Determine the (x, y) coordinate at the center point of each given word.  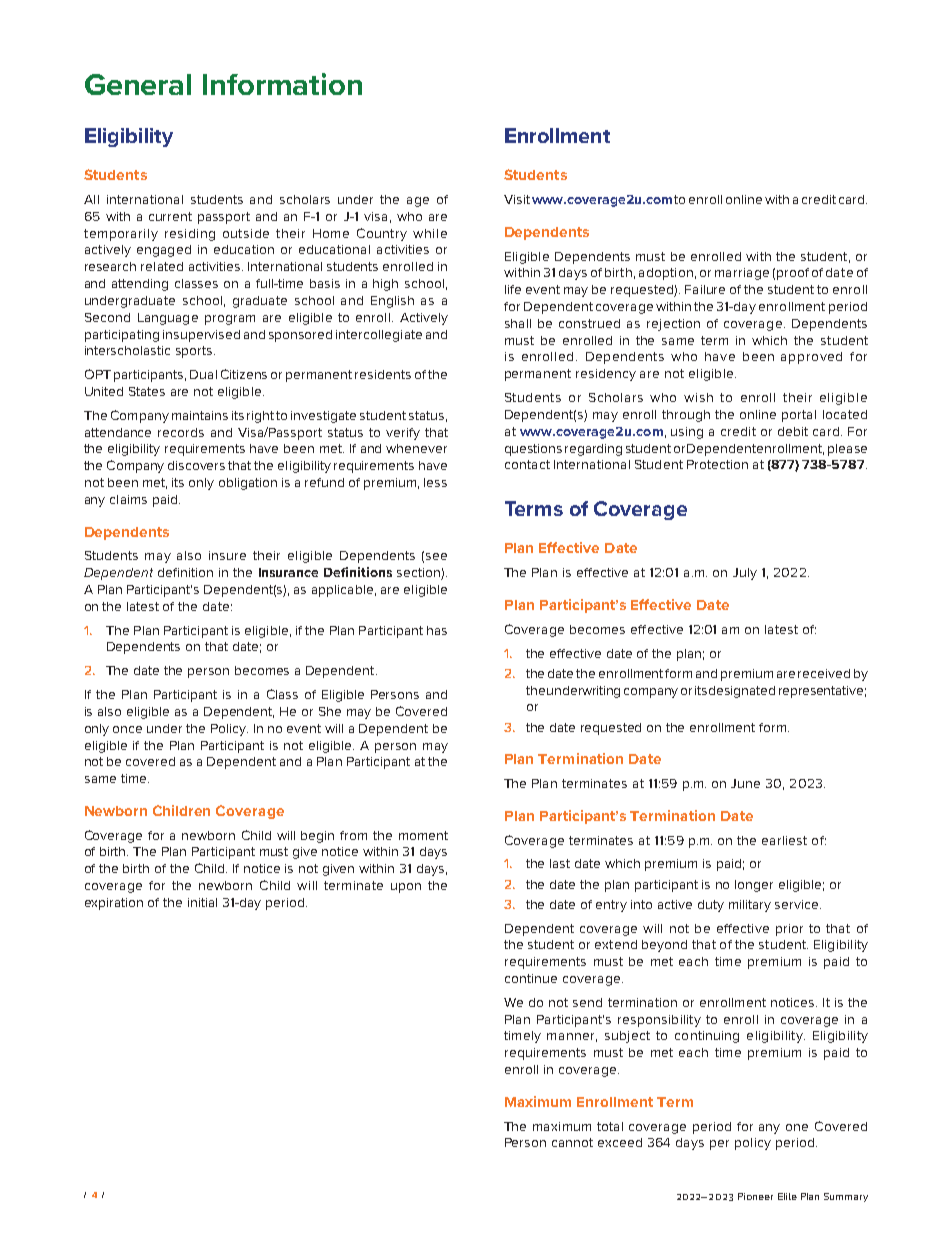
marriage (742, 274)
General (138, 84)
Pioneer (755, 1196)
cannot (572, 1142)
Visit (517, 199)
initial (202, 902)
